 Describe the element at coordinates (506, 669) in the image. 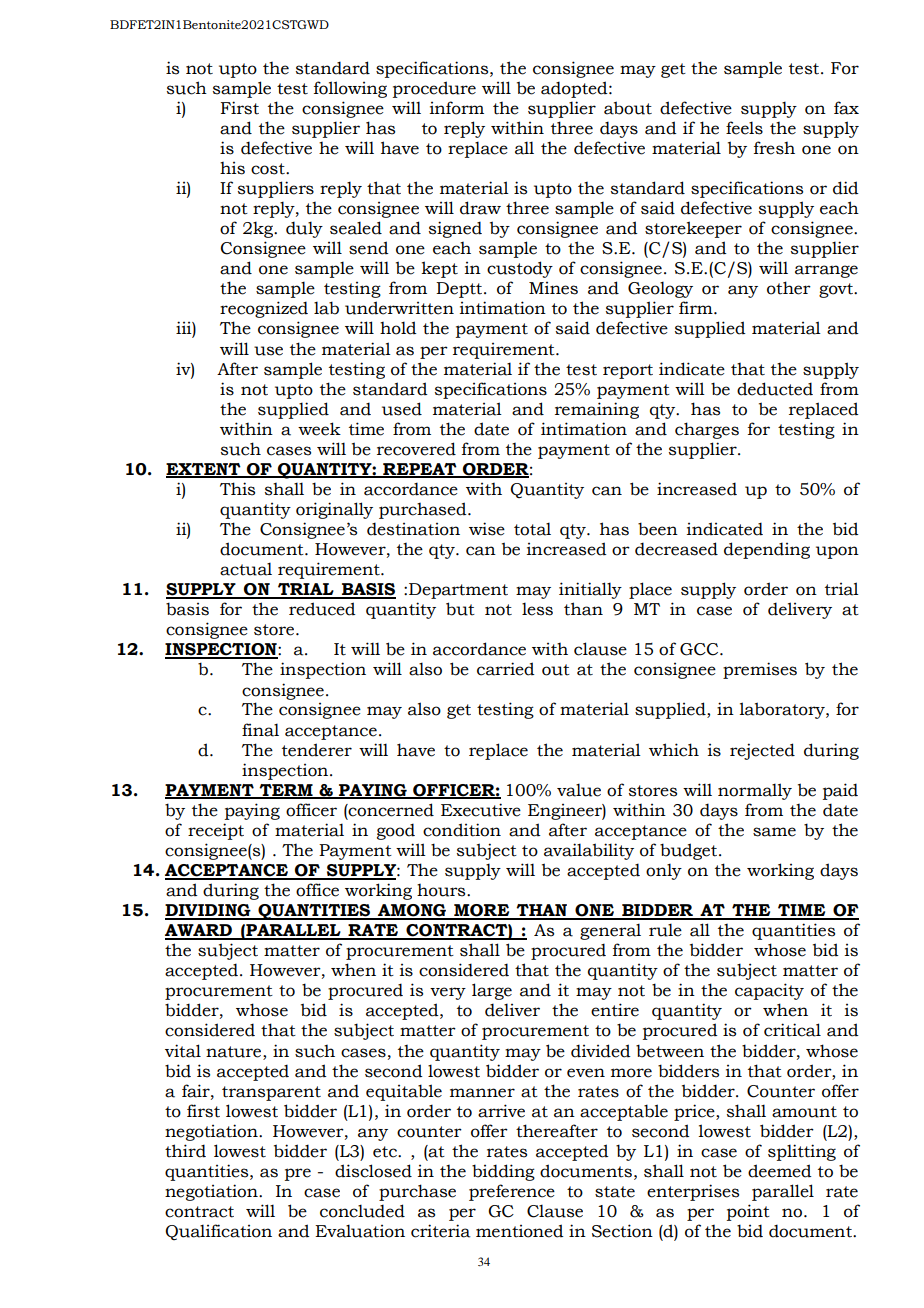

I see `carried` at that location.
